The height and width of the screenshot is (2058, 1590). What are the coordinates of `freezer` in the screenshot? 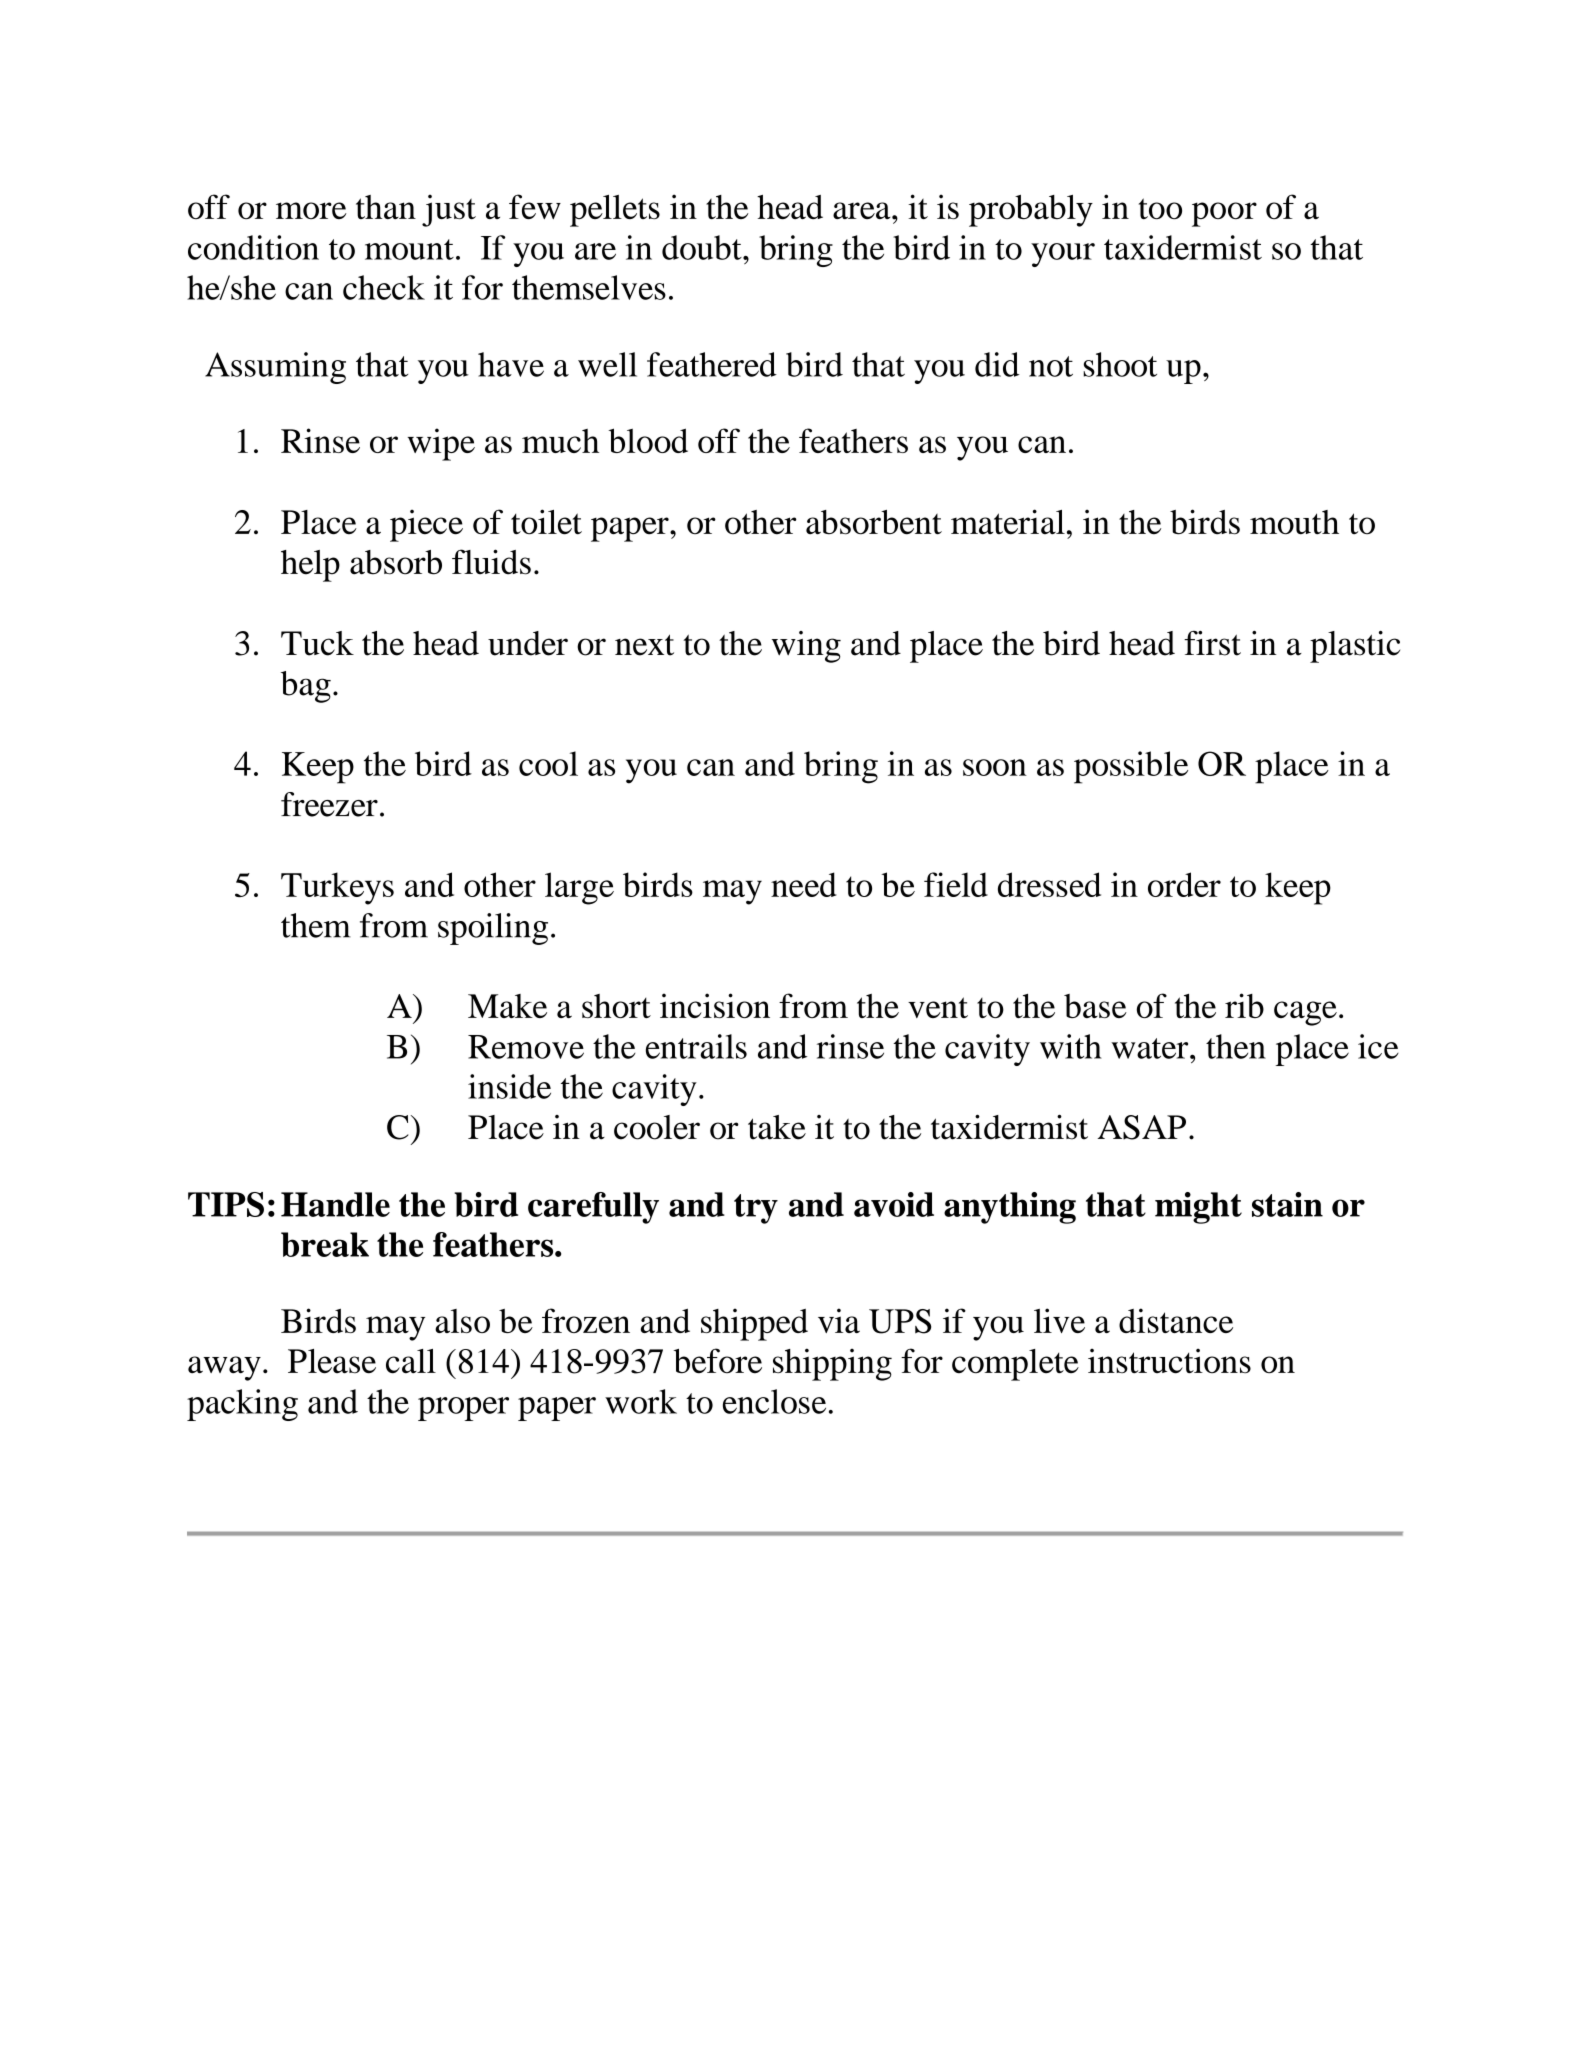 It's located at (329, 804).
